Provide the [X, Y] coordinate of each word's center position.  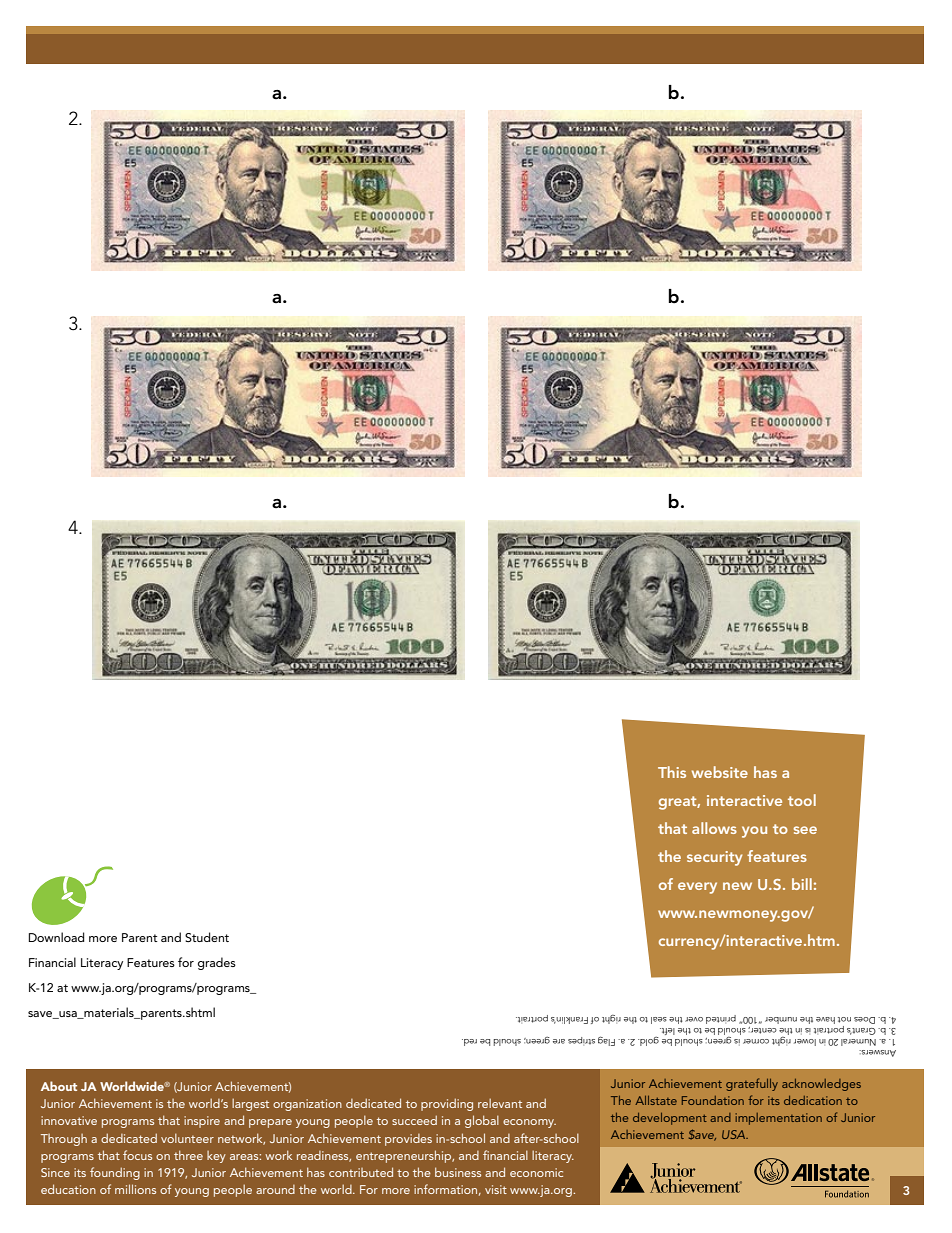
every [697, 888]
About [59, 1086]
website [720, 772]
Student [207, 937]
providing [447, 1104]
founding [115, 1173]
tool [802, 800]
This [672, 772]
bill [802, 884]
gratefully [752, 1084]
